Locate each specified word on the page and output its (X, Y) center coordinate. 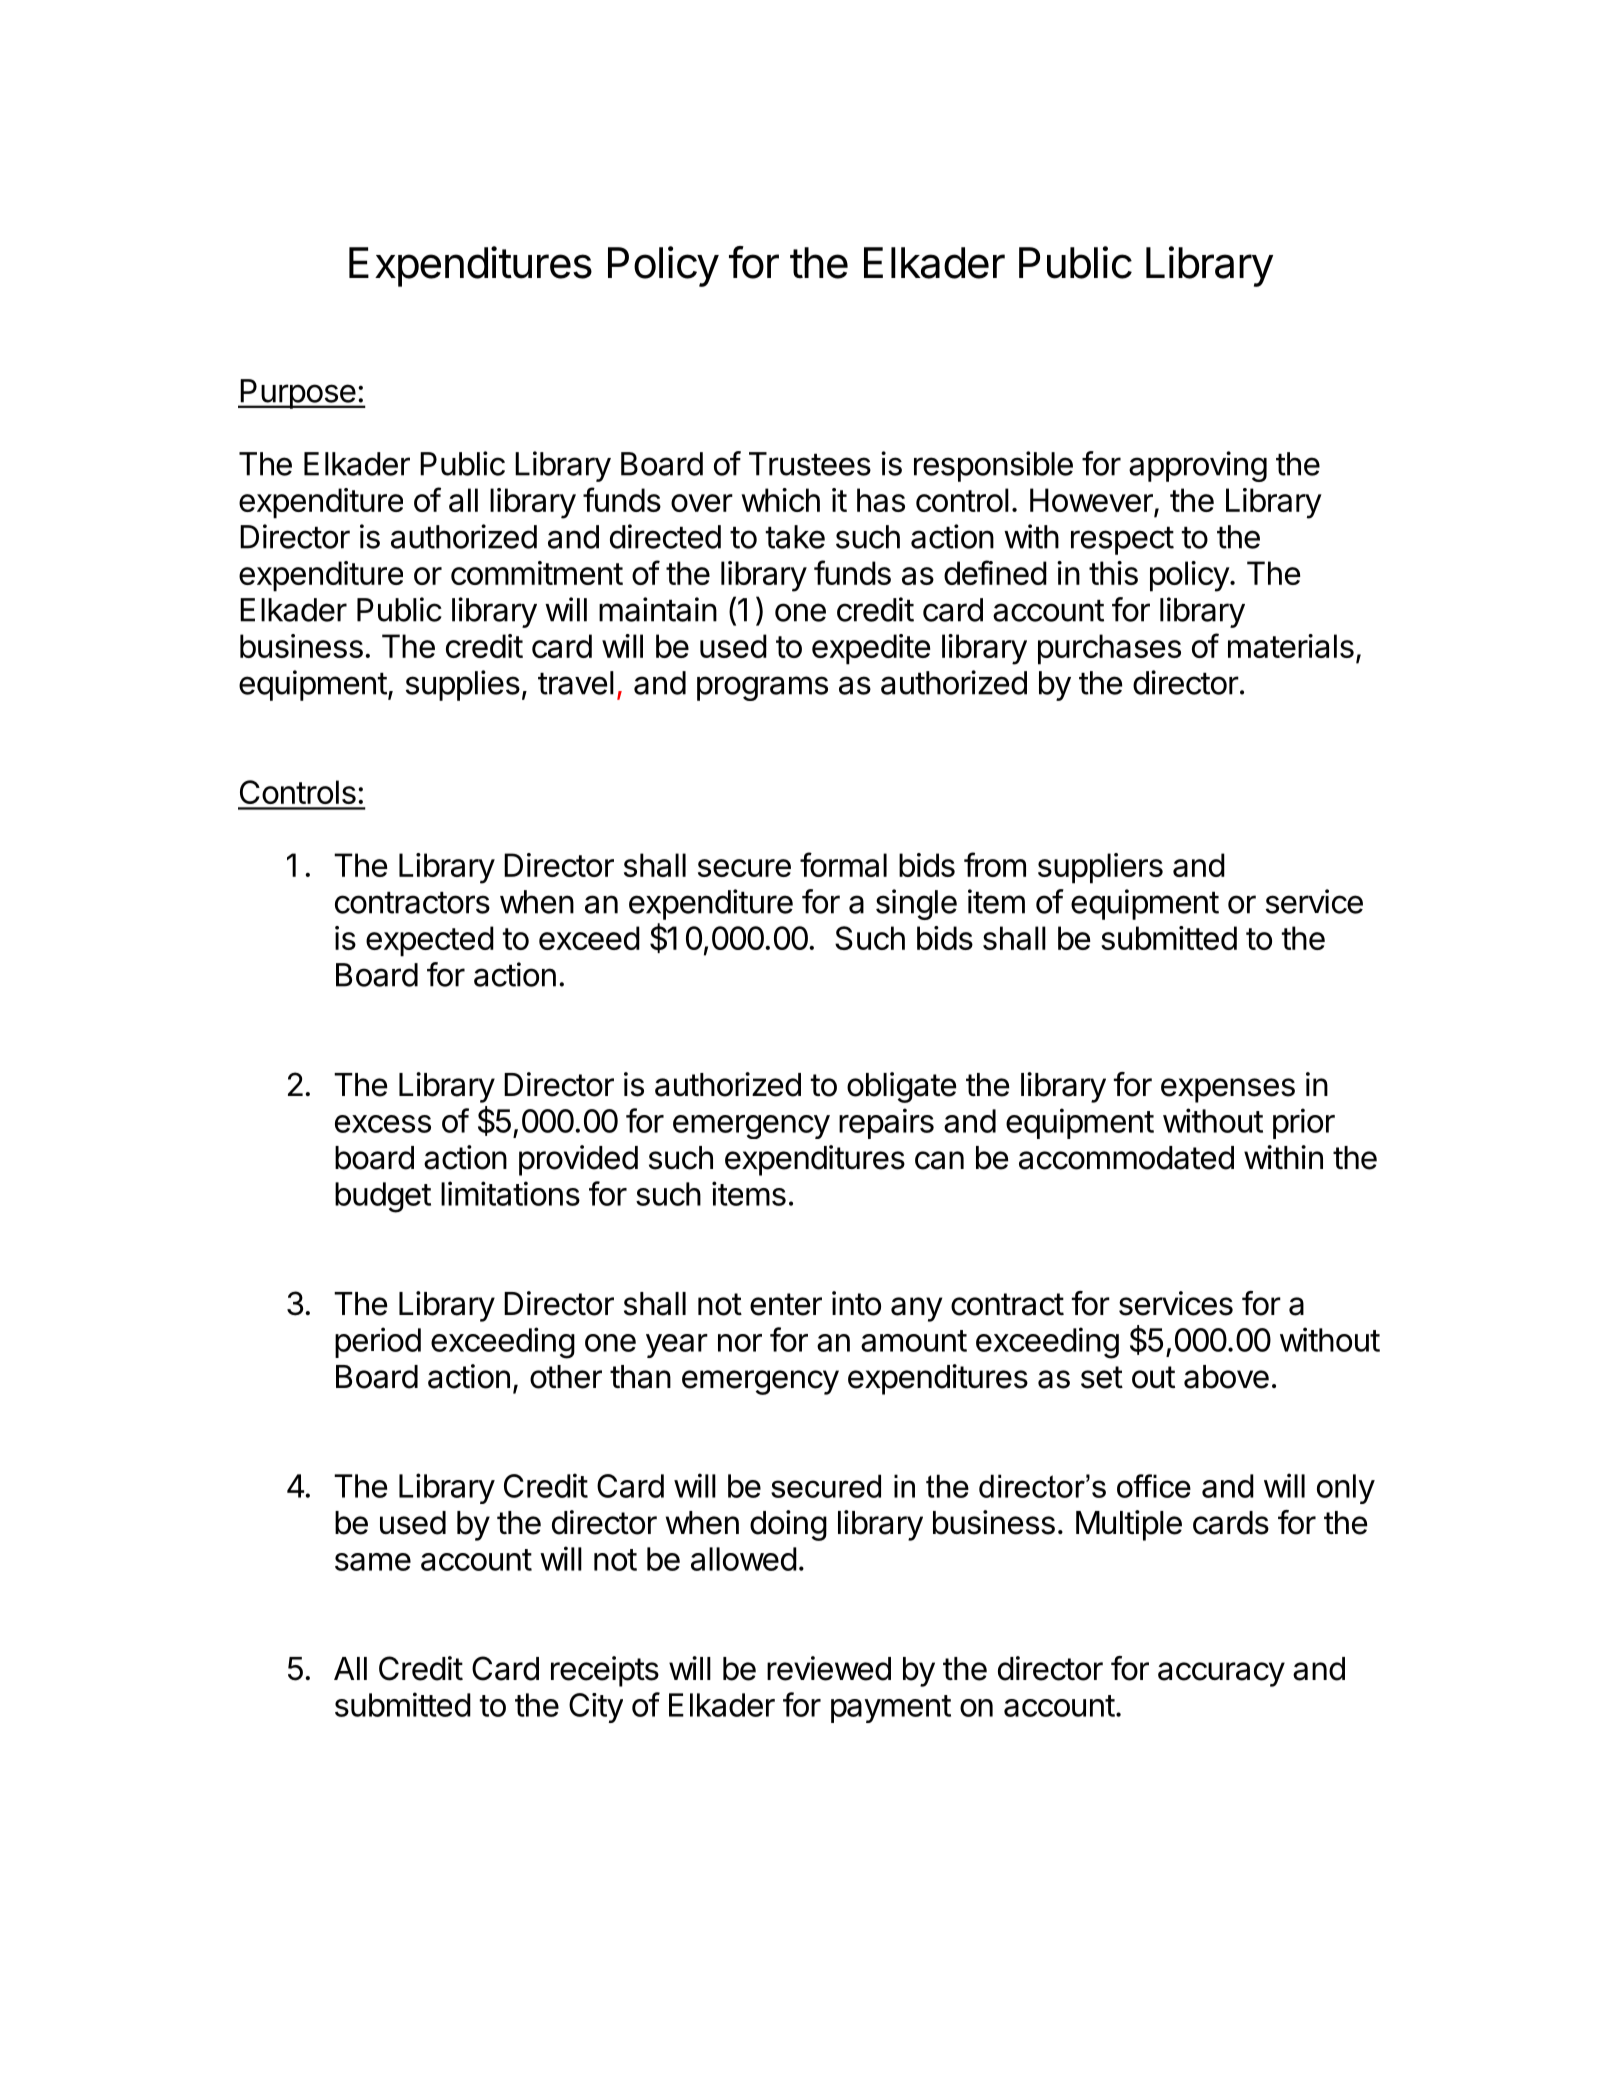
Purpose (297, 394)
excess (383, 1124)
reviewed (829, 1668)
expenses (1228, 1090)
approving (1198, 466)
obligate (901, 1087)
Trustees (810, 464)
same (373, 1562)
